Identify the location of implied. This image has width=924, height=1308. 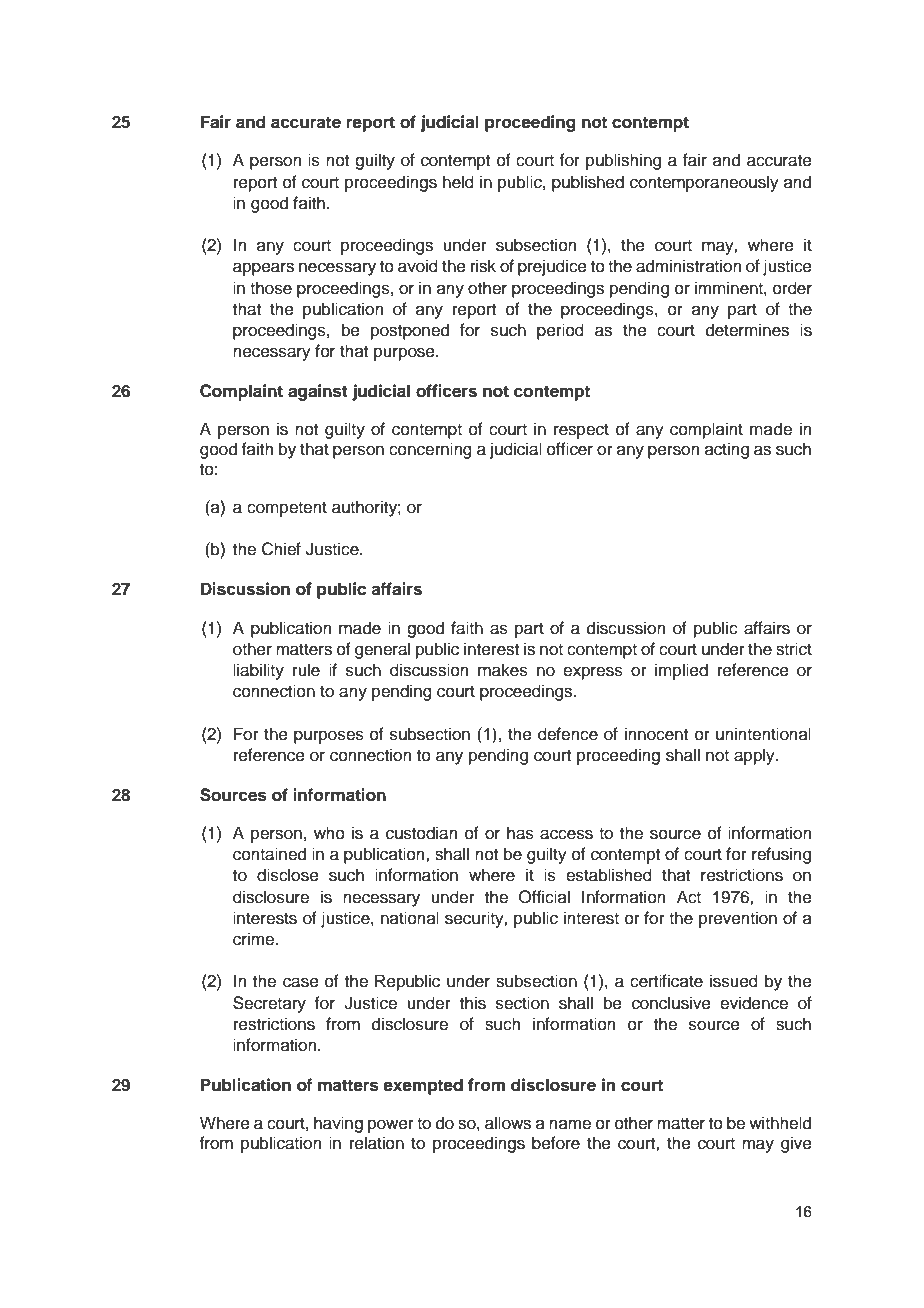
(681, 671).
